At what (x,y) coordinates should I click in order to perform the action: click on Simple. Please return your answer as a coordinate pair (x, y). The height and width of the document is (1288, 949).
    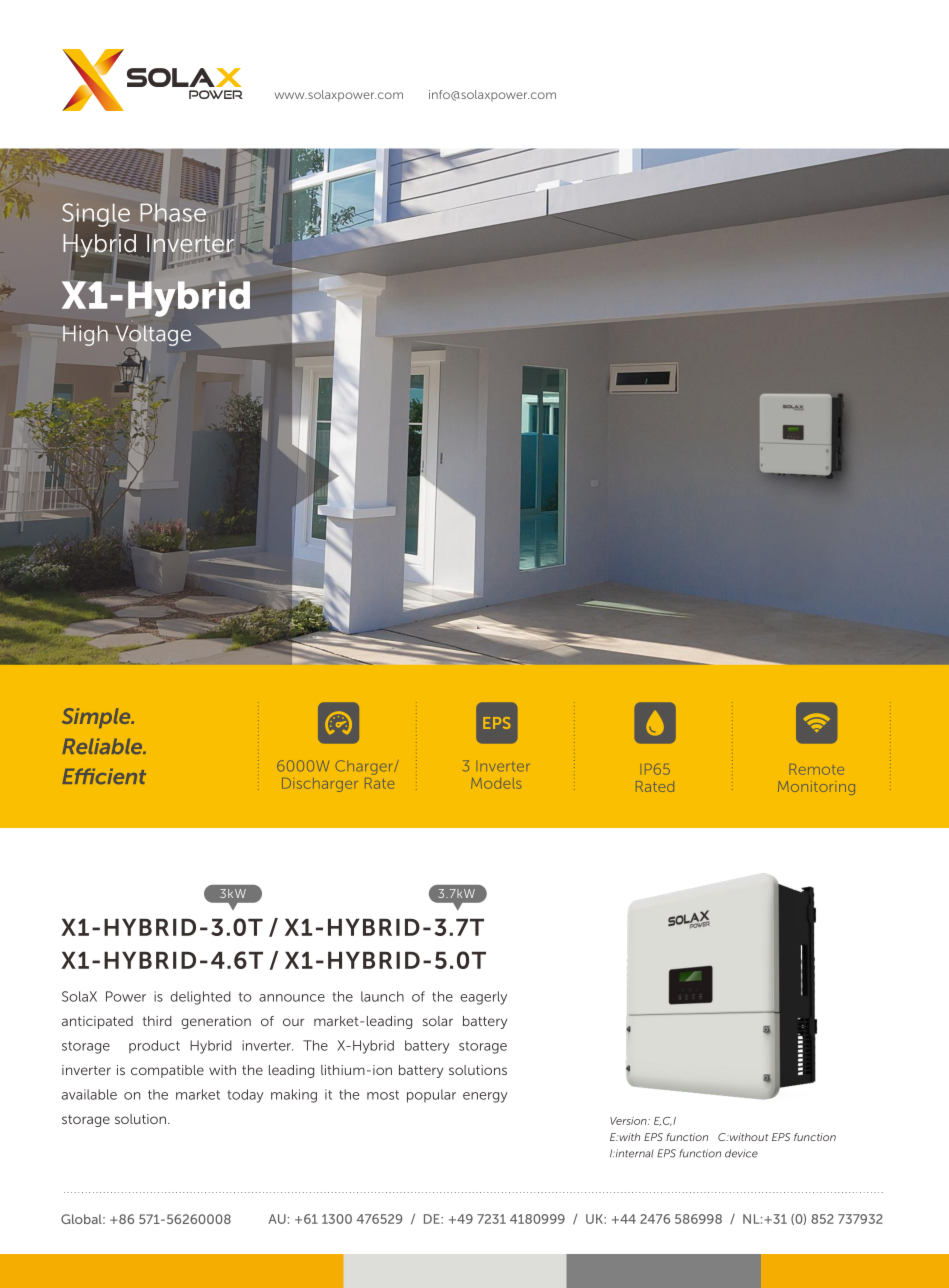
    Looking at the image, I should click on (97, 718).
